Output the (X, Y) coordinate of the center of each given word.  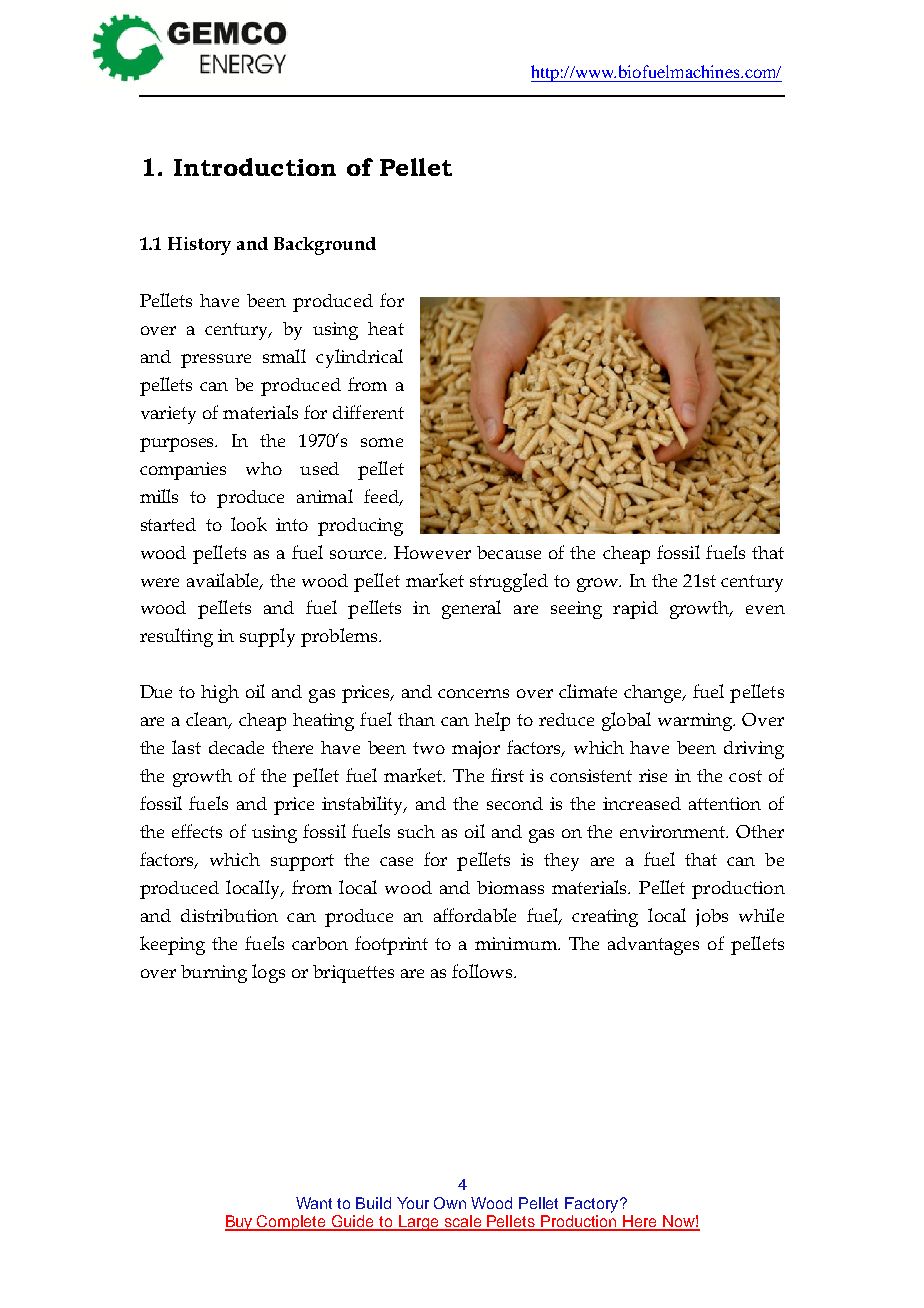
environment (674, 831)
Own (450, 1203)
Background (325, 246)
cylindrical (359, 358)
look (249, 524)
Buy (240, 1223)
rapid (635, 610)
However (432, 552)
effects (197, 831)
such (416, 831)
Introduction (255, 167)
